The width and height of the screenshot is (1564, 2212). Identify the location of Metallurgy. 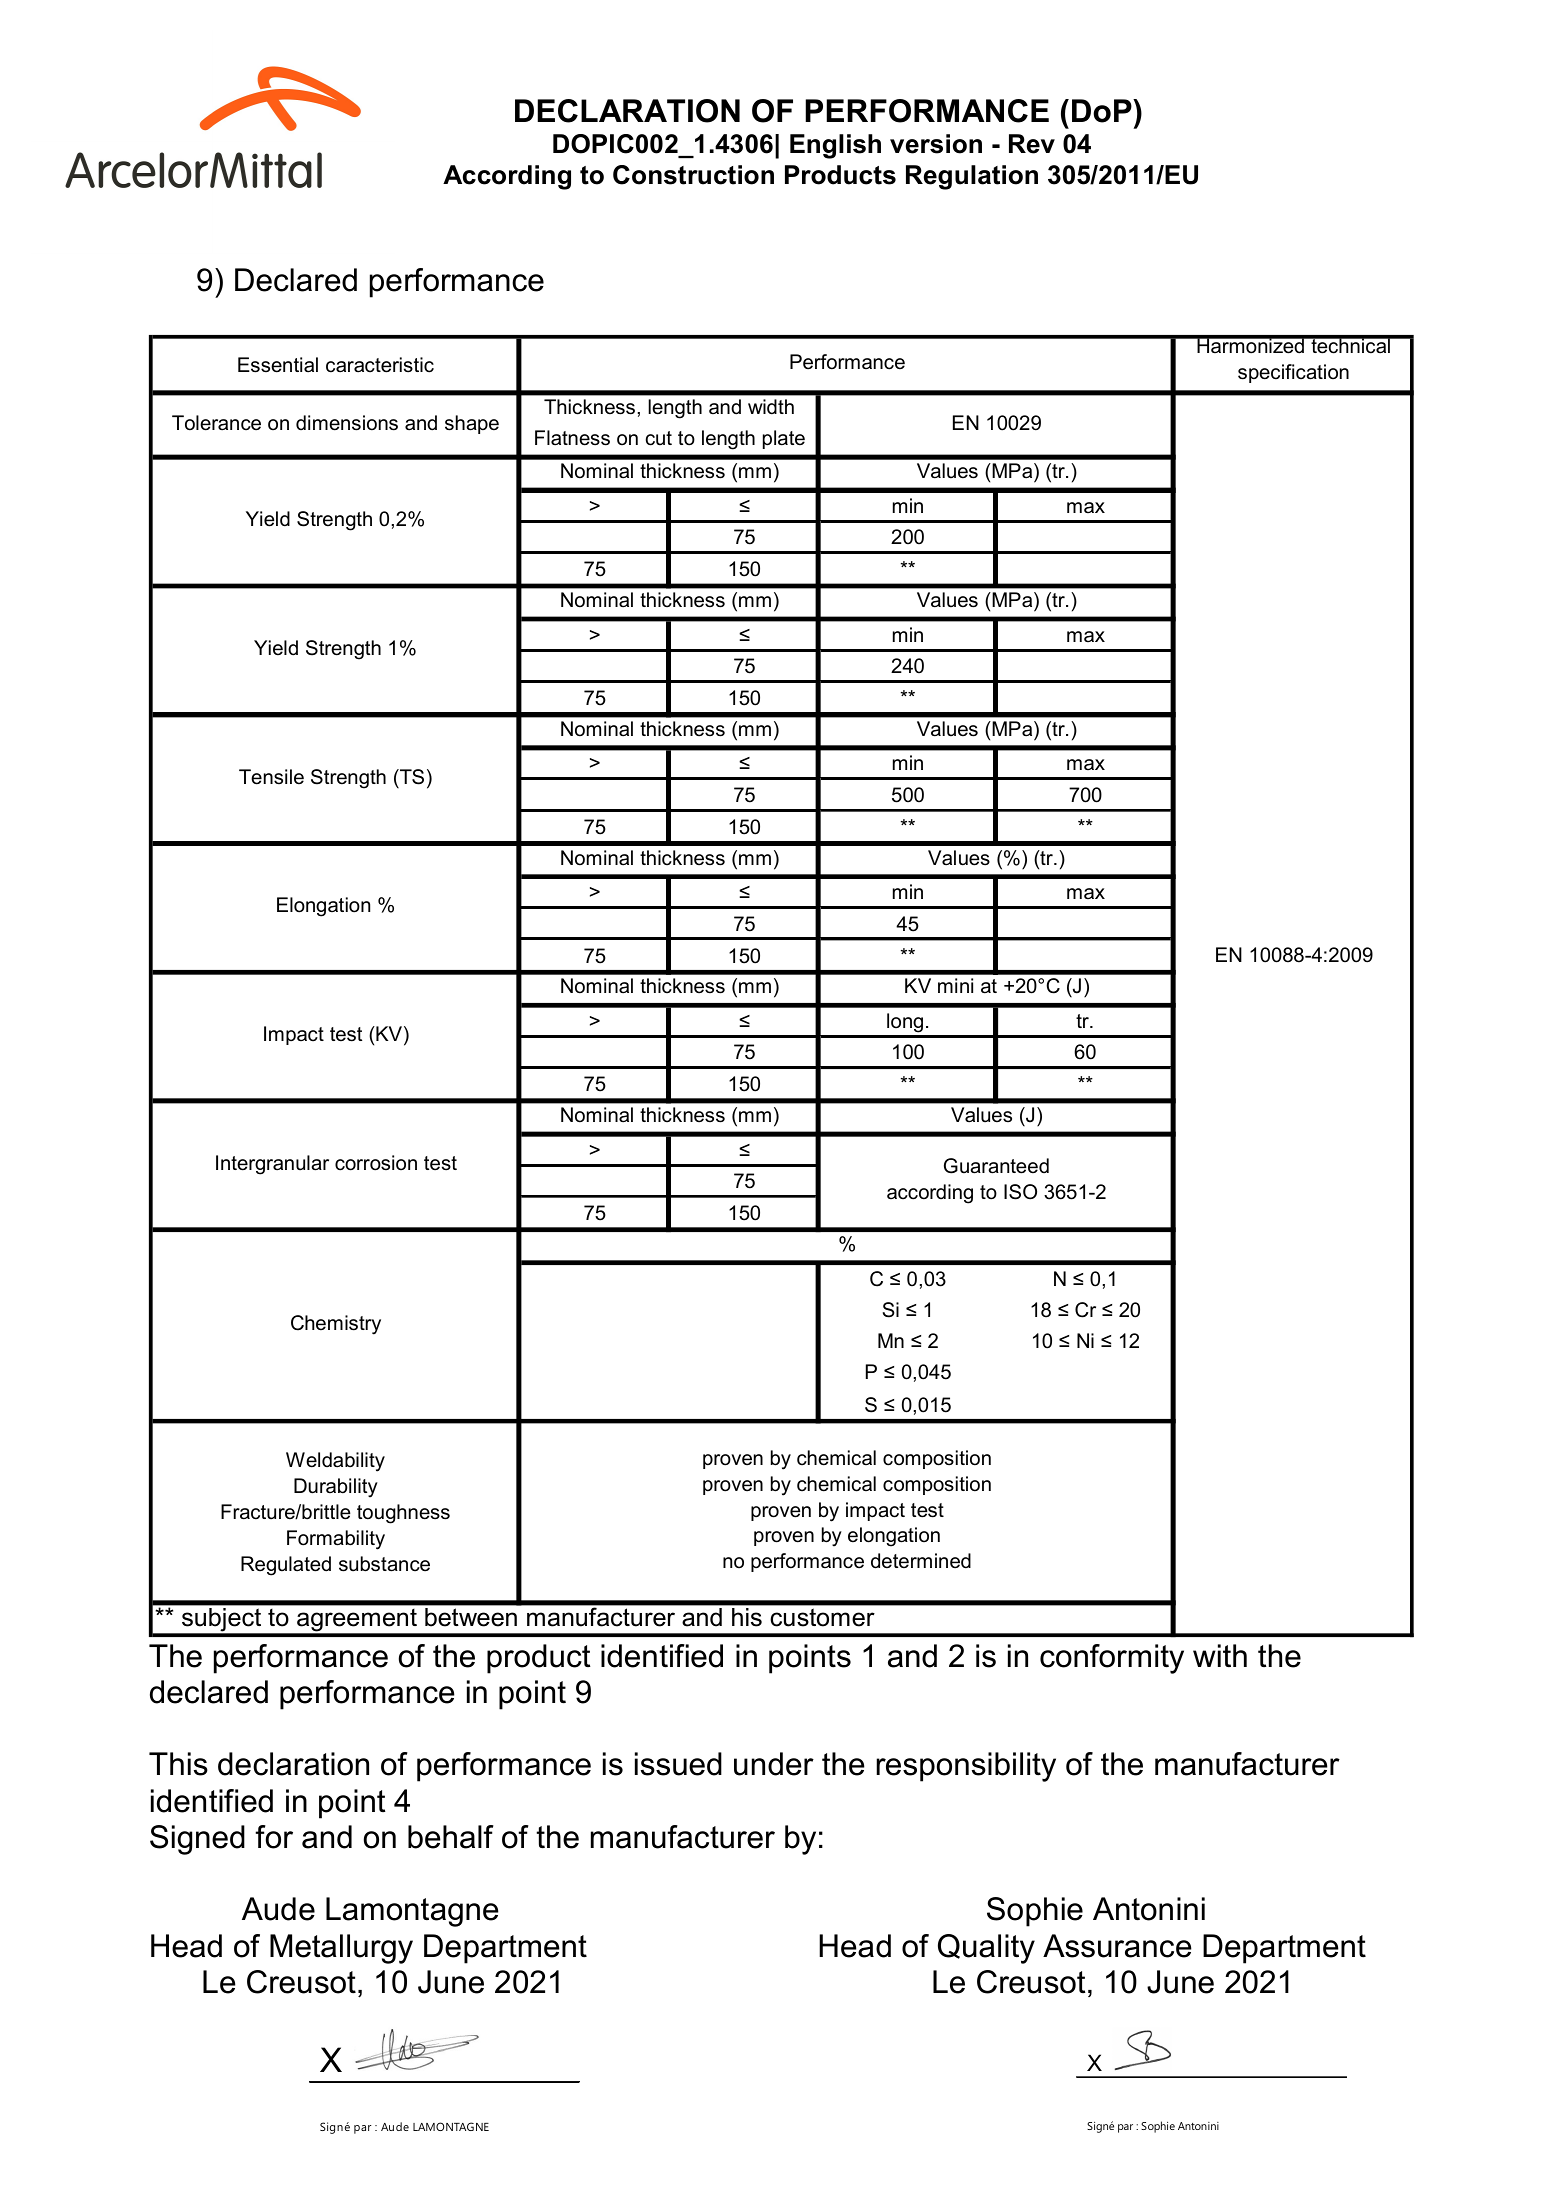
(341, 1949).
